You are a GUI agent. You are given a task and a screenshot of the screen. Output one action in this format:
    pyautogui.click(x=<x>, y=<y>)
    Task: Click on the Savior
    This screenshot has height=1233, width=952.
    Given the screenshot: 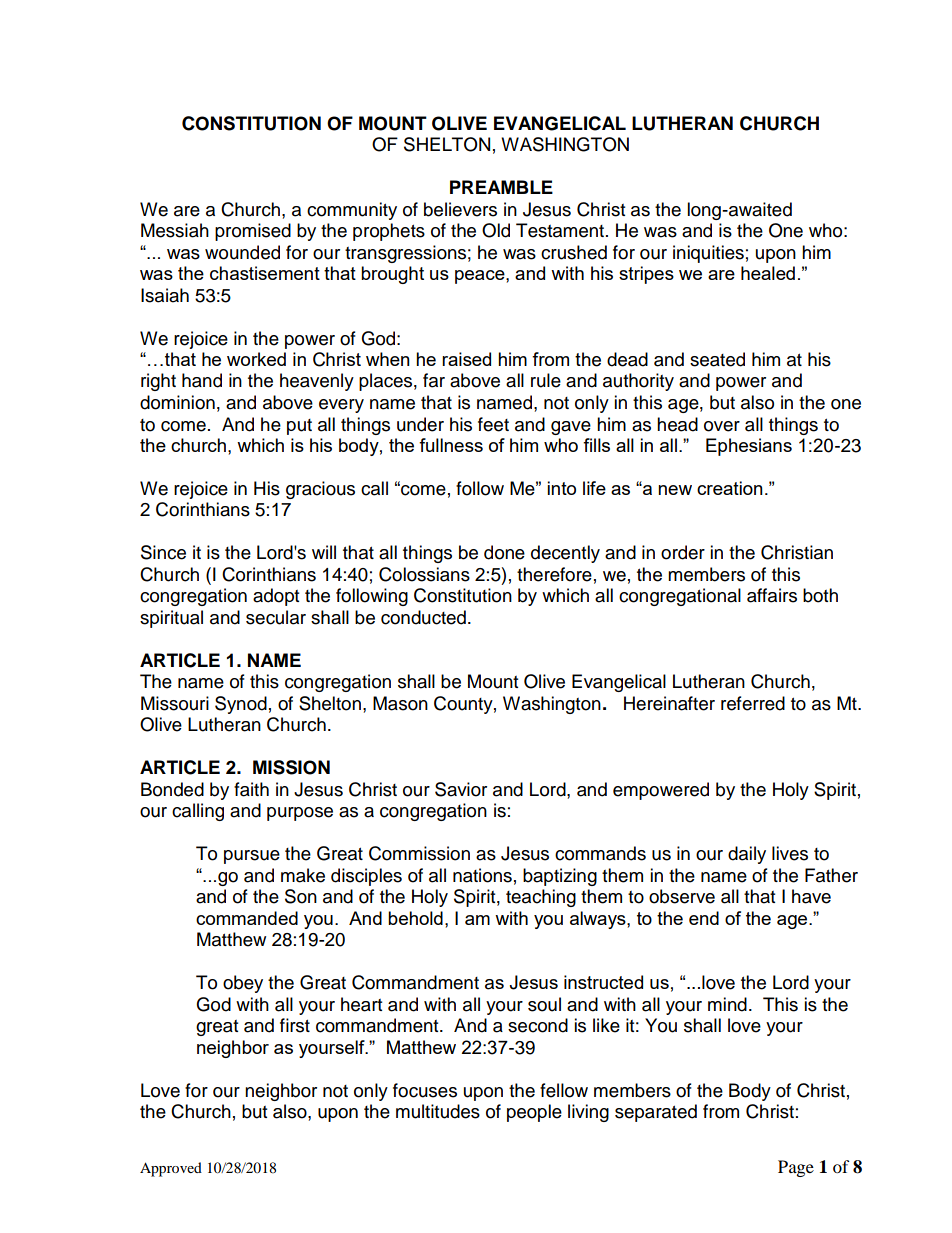 What is the action you would take?
    pyautogui.click(x=461, y=789)
